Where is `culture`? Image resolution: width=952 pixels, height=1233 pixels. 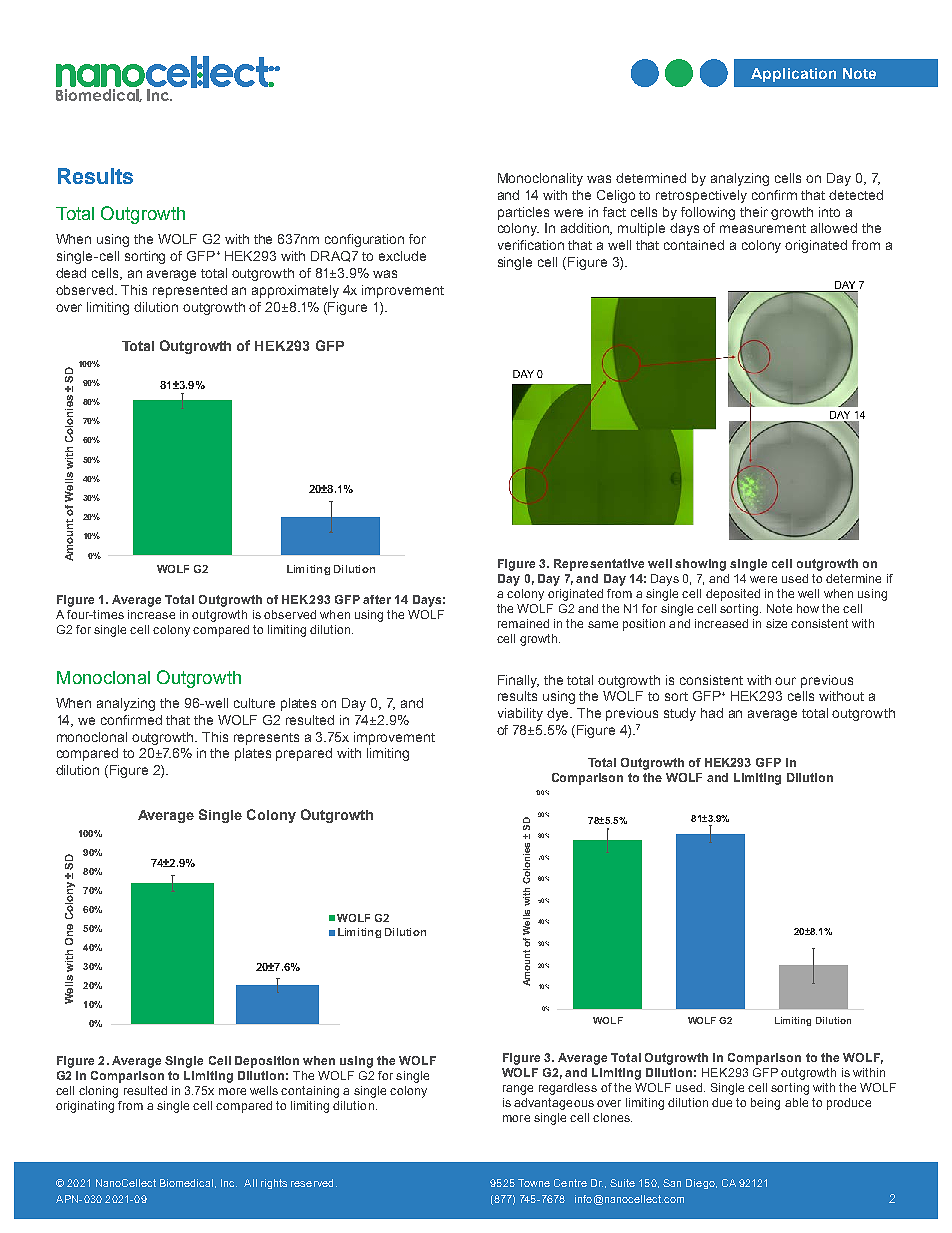
culture is located at coordinates (254, 703).
